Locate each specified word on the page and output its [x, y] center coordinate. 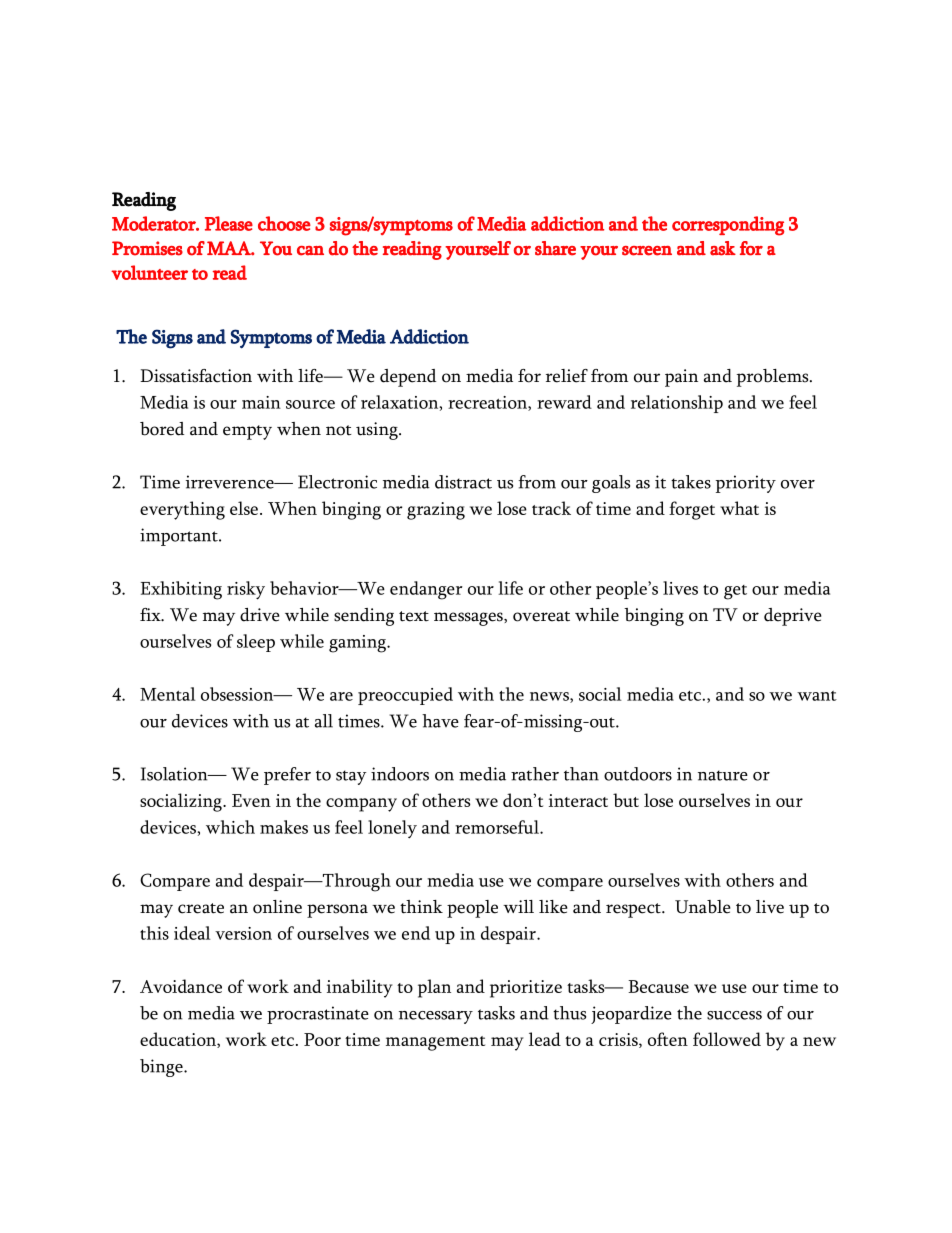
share [555, 248]
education [179, 1040]
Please [229, 223]
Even [251, 800]
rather [535, 774]
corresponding [728, 226]
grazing [436, 511]
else [244, 508]
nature [723, 775]
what [739, 508]
